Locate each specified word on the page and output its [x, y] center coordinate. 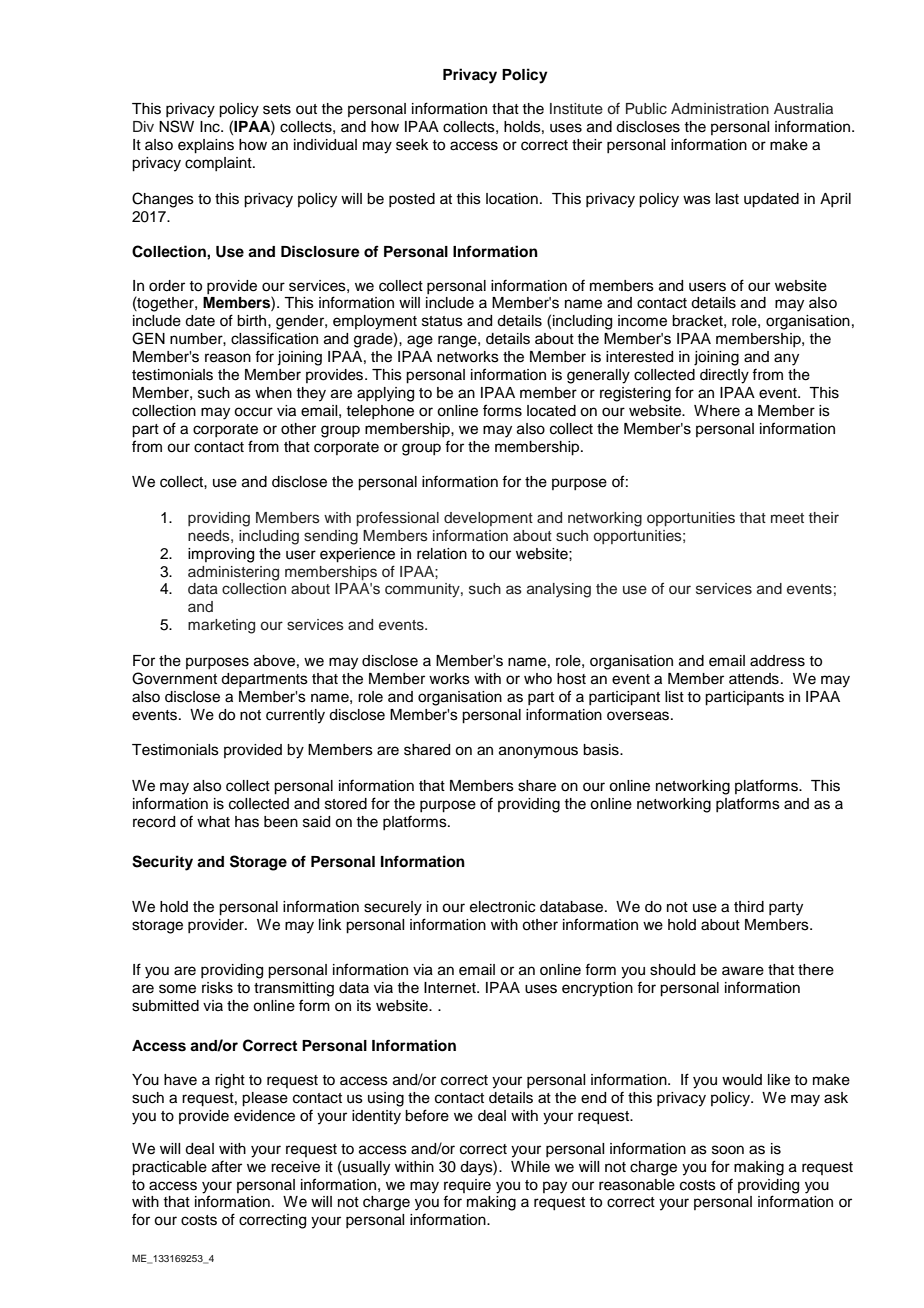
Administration [720, 109]
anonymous [538, 752]
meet [787, 518]
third [749, 907]
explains [206, 146]
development [488, 519]
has [247, 822]
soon [728, 1150]
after [227, 1166]
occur [253, 412]
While [530, 1167]
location [512, 199]
